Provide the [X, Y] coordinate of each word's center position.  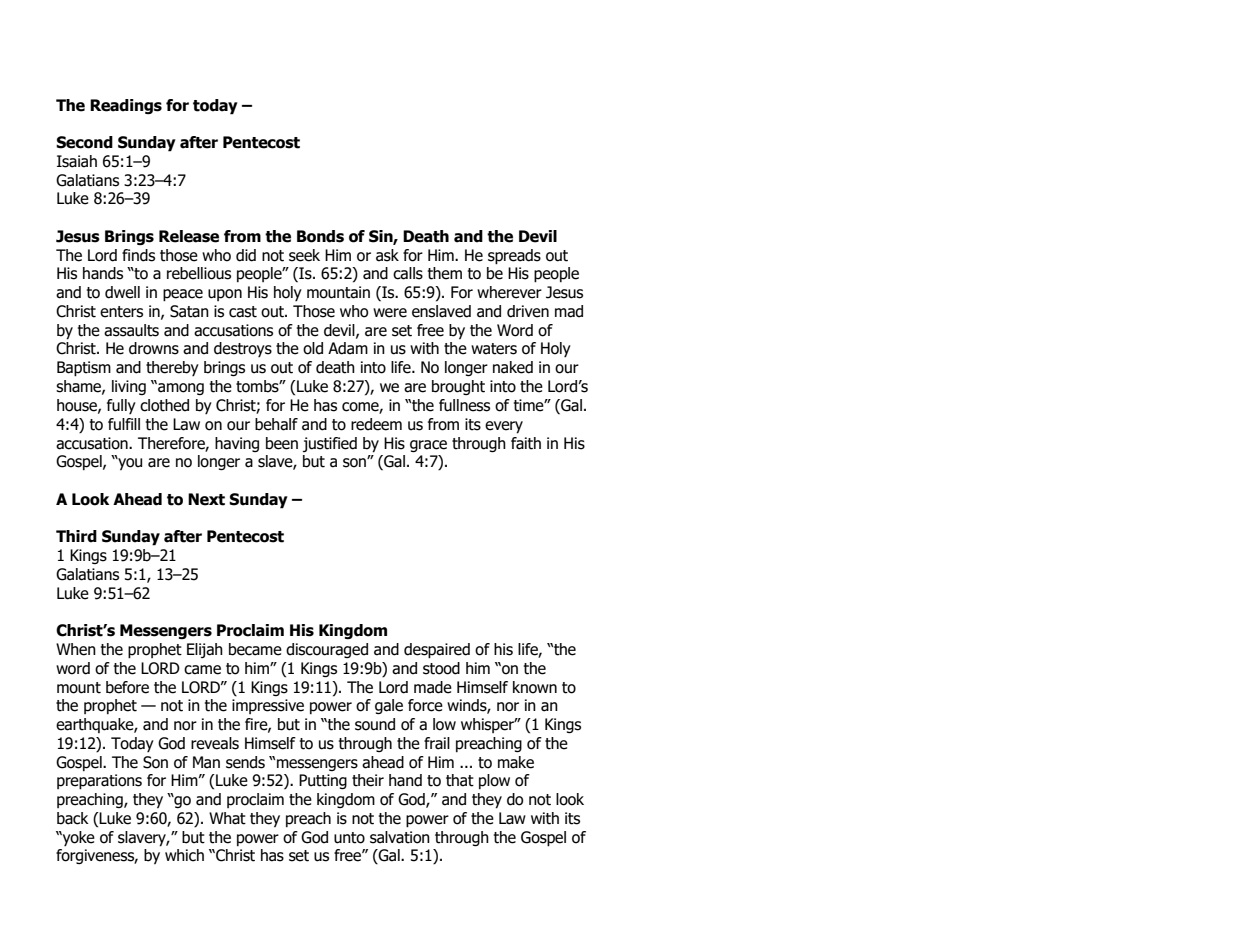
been [282, 443]
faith [526, 443]
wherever [509, 292]
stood [441, 668]
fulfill [124, 424]
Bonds [320, 236]
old [313, 348]
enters [121, 312]
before [127, 687]
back [73, 818]
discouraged [327, 650]
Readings [126, 107]
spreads [514, 257]
